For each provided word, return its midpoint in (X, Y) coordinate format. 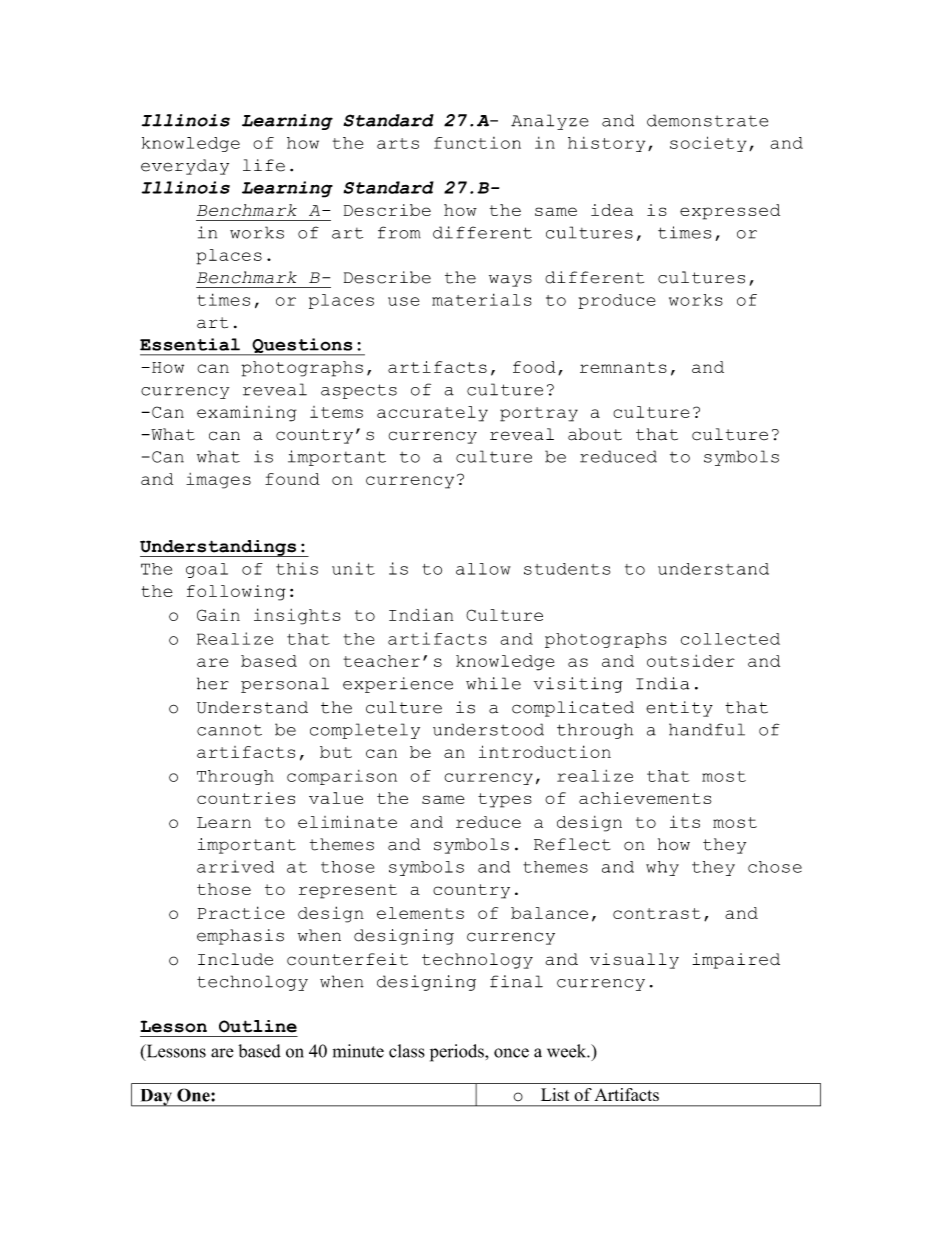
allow (483, 569)
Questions (302, 347)
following (236, 593)
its (685, 821)
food (534, 367)
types (505, 800)
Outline (258, 1026)
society (708, 144)
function (477, 143)
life (264, 165)
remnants (623, 367)
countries (246, 798)
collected (730, 639)
